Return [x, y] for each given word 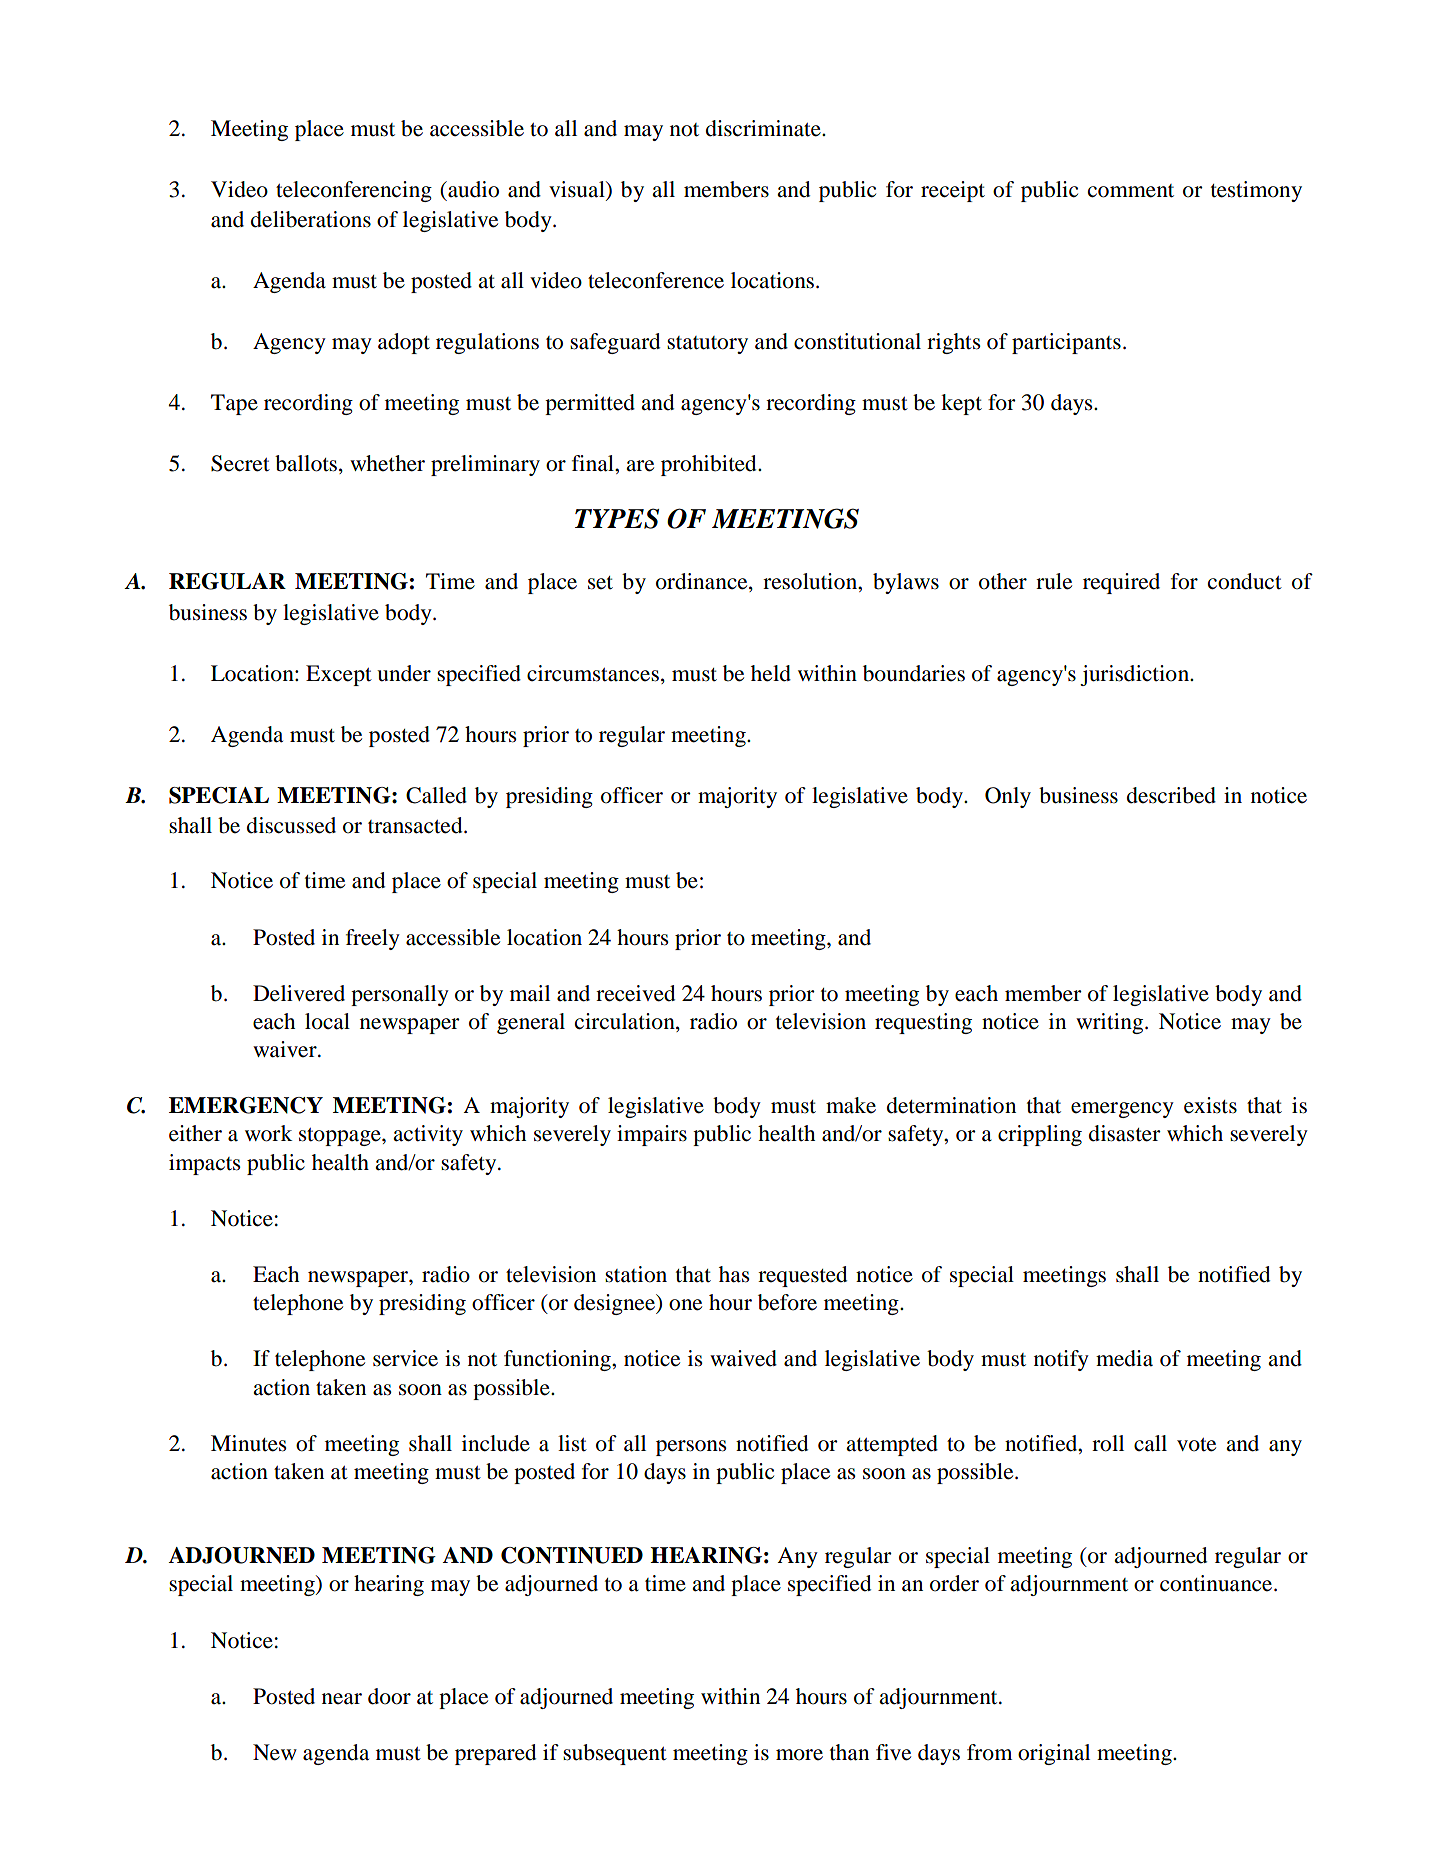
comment [1131, 191]
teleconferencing [354, 191]
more [799, 1755]
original [1054, 1754]
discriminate [764, 128]
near [342, 1699]
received [635, 993]
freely [373, 939]
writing [1111, 1023]
